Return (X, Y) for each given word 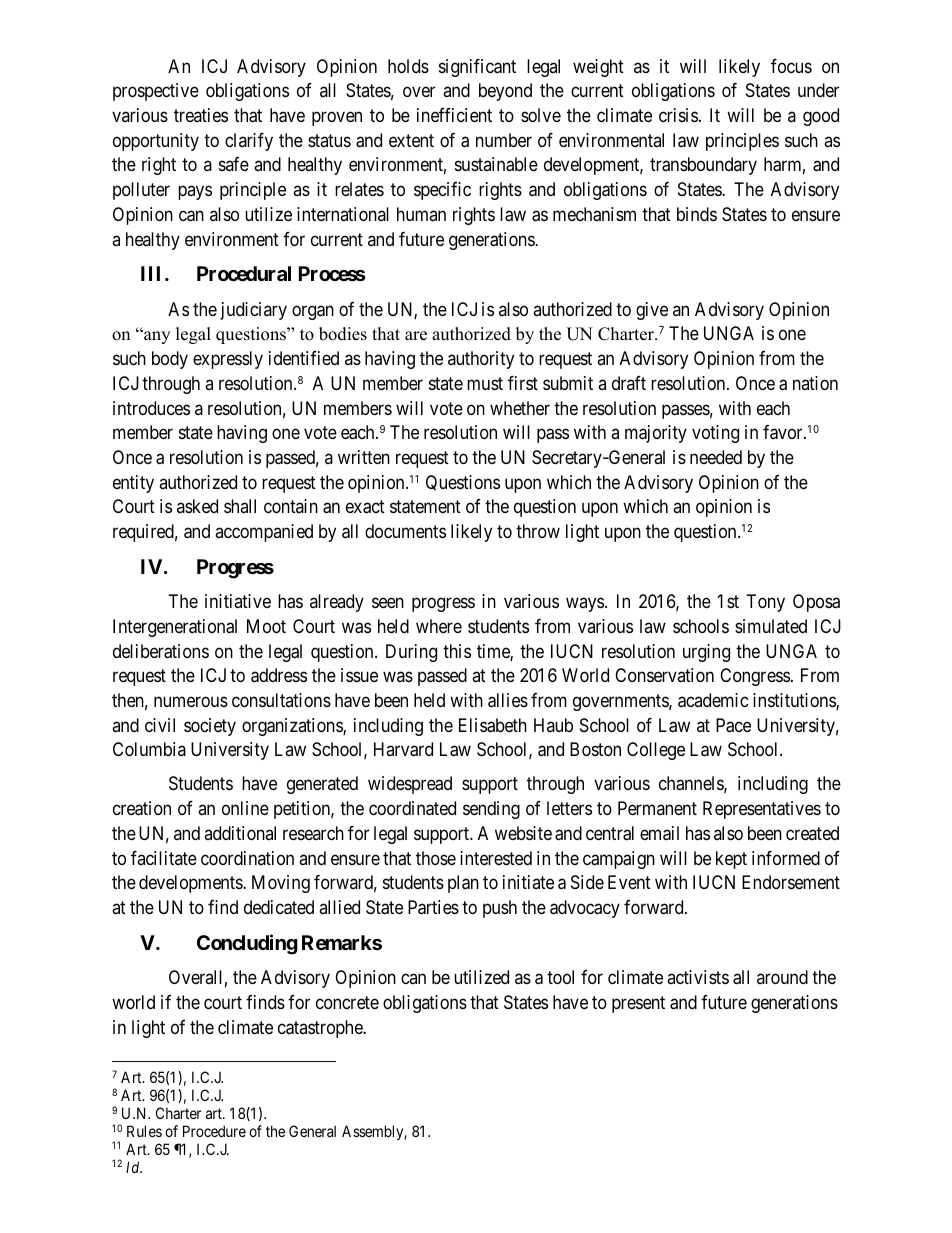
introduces (151, 408)
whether (520, 408)
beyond (505, 92)
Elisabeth (493, 725)
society (210, 727)
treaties (201, 115)
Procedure (214, 1131)
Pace (733, 725)
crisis (678, 115)
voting (715, 434)
